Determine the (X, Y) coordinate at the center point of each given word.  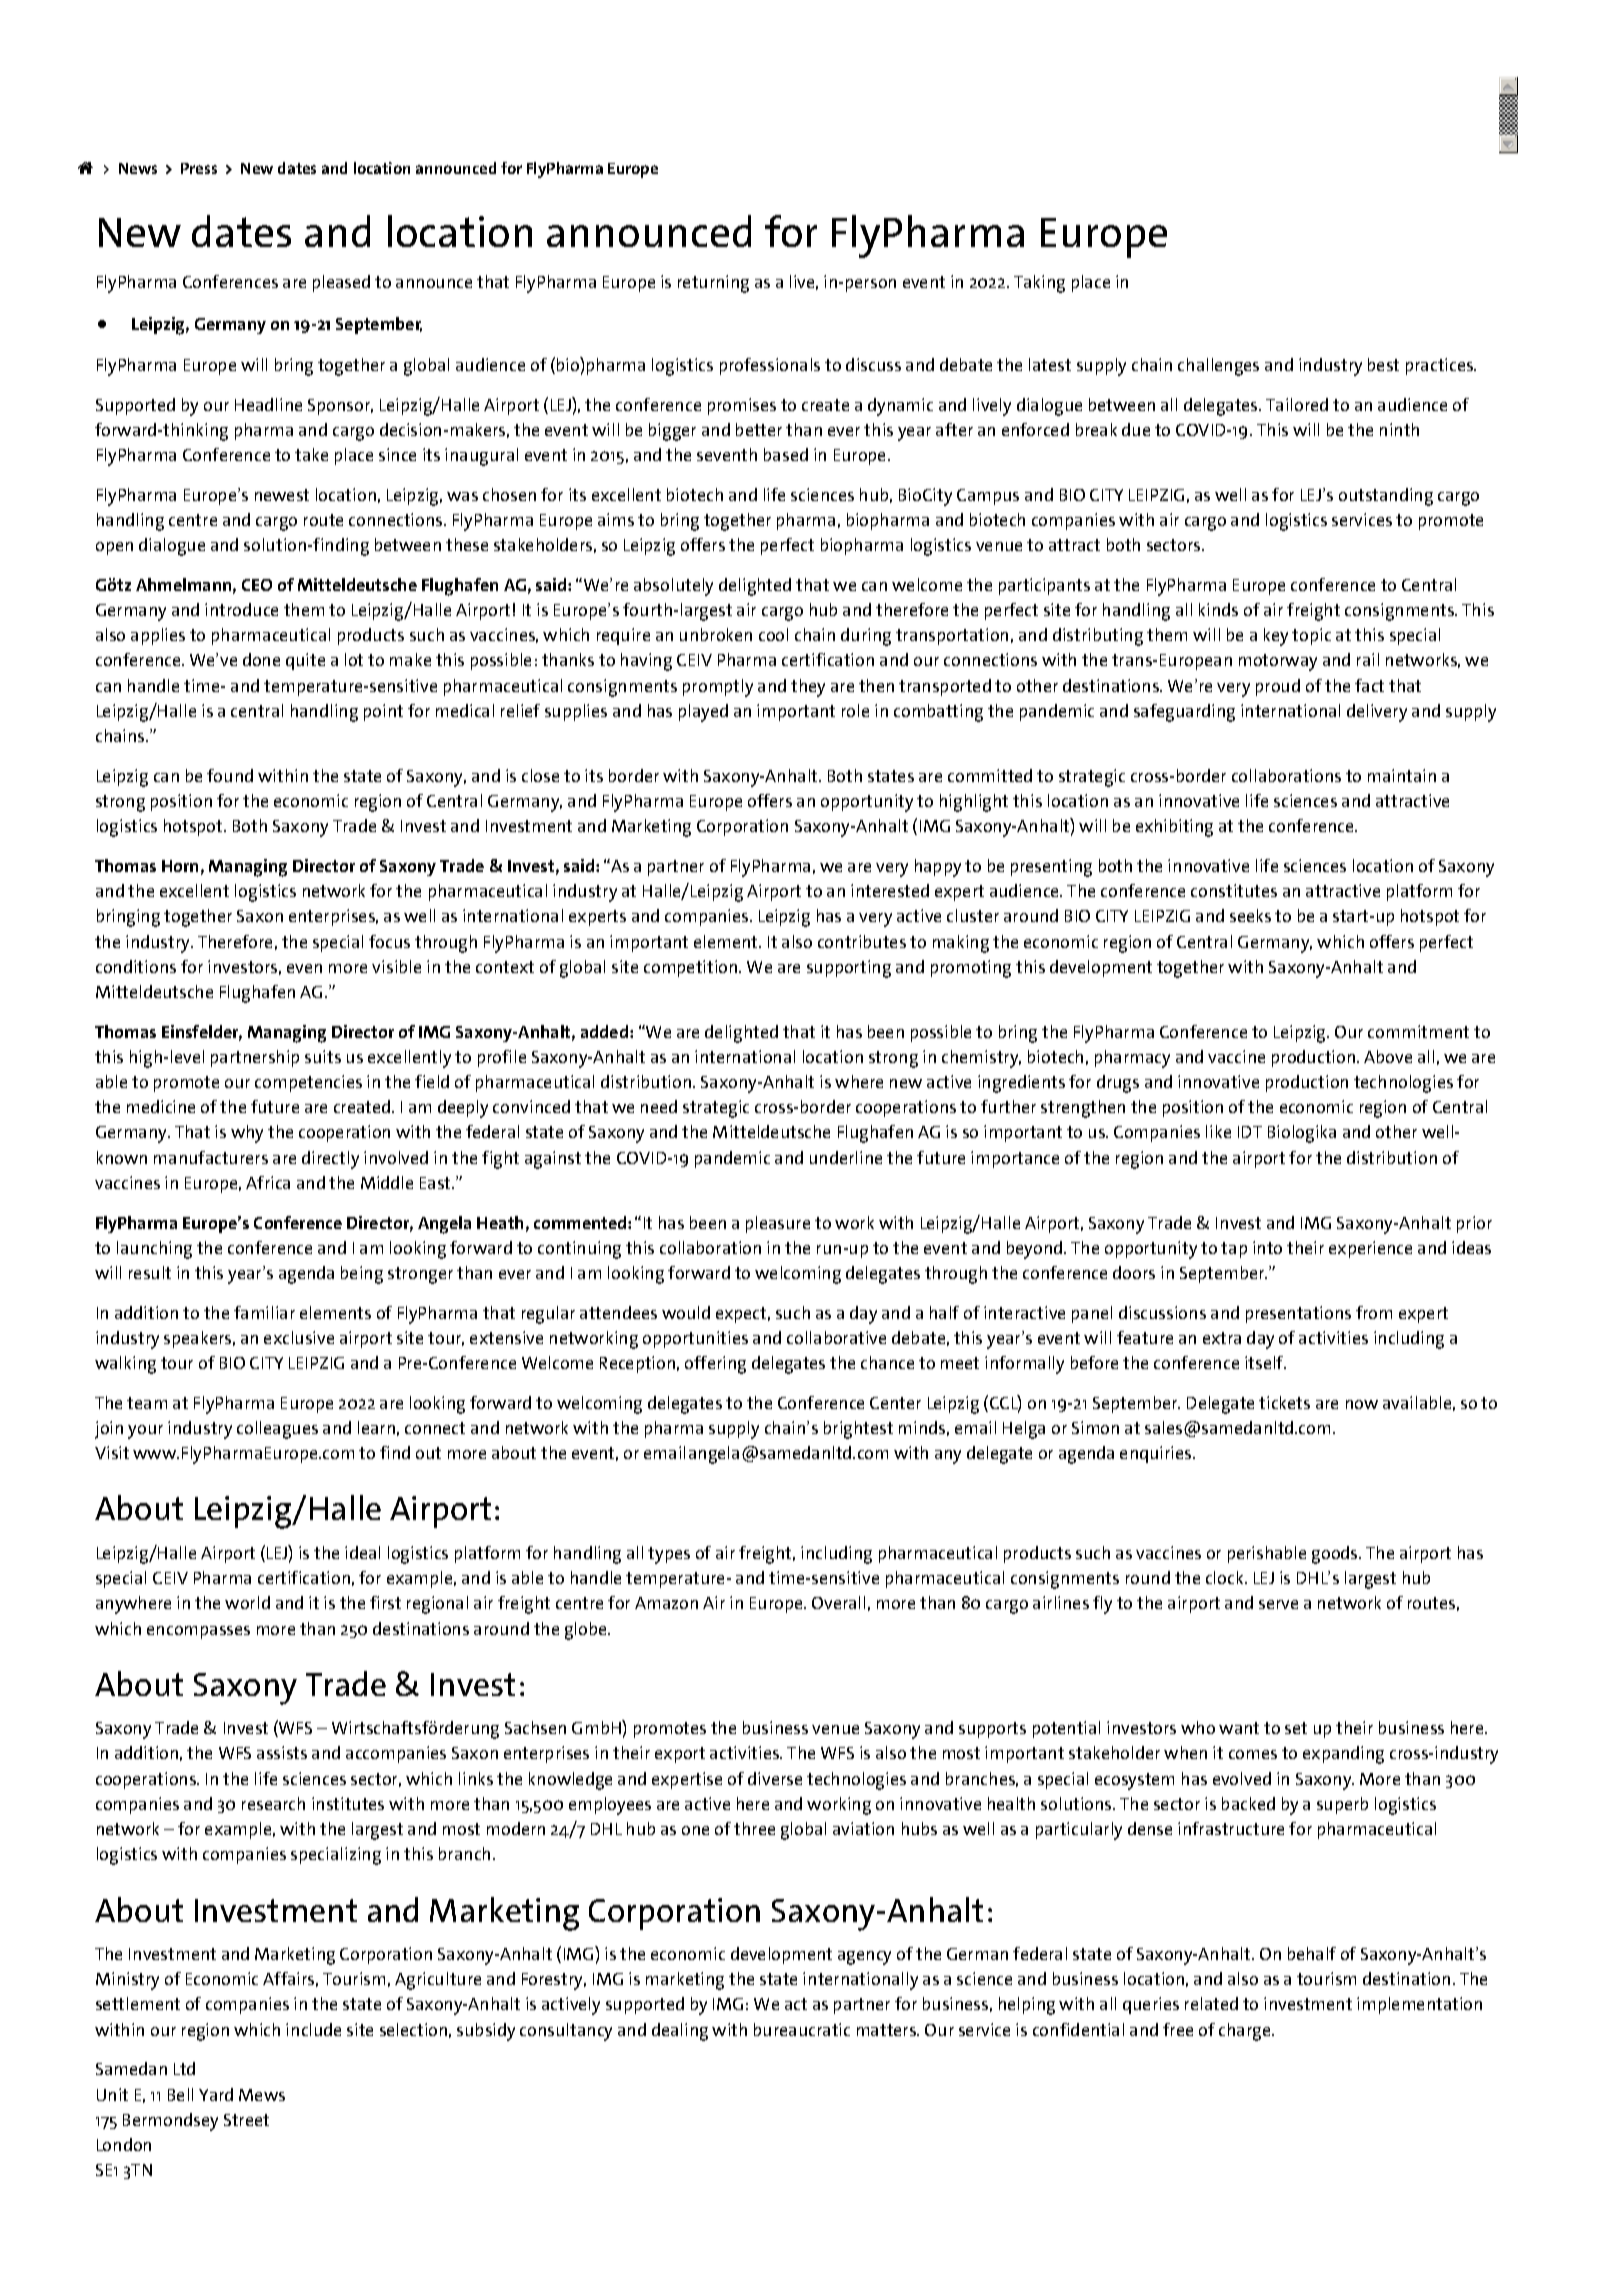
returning (713, 284)
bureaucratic (802, 2029)
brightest (858, 1430)
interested (890, 890)
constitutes (1234, 890)
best (1383, 364)
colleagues (277, 1430)
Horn (180, 866)
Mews (262, 2095)
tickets (1284, 1402)
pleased (341, 283)
